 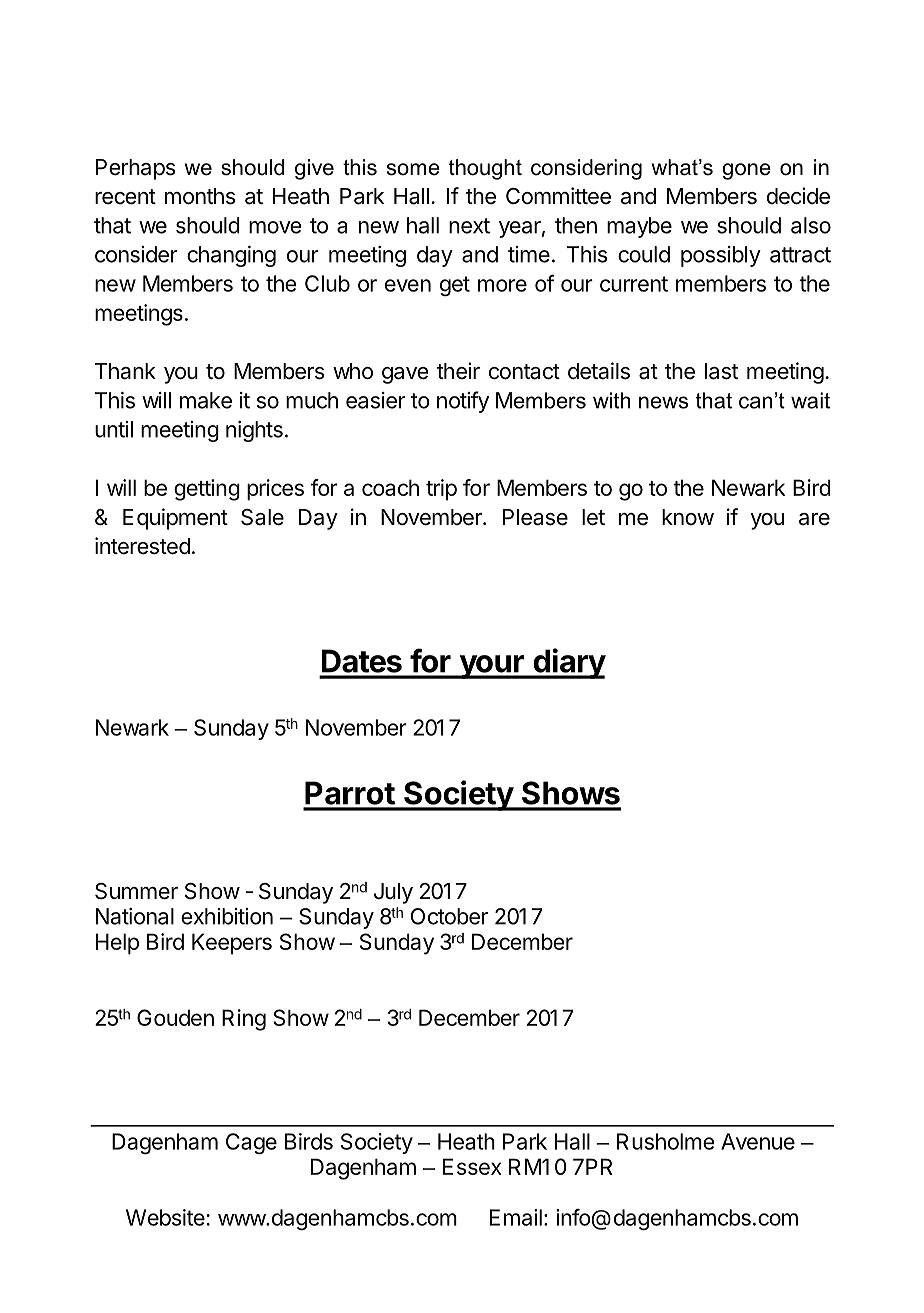 What do you see at coordinates (449, 916) in the screenshot?
I see `October` at bounding box center [449, 916].
